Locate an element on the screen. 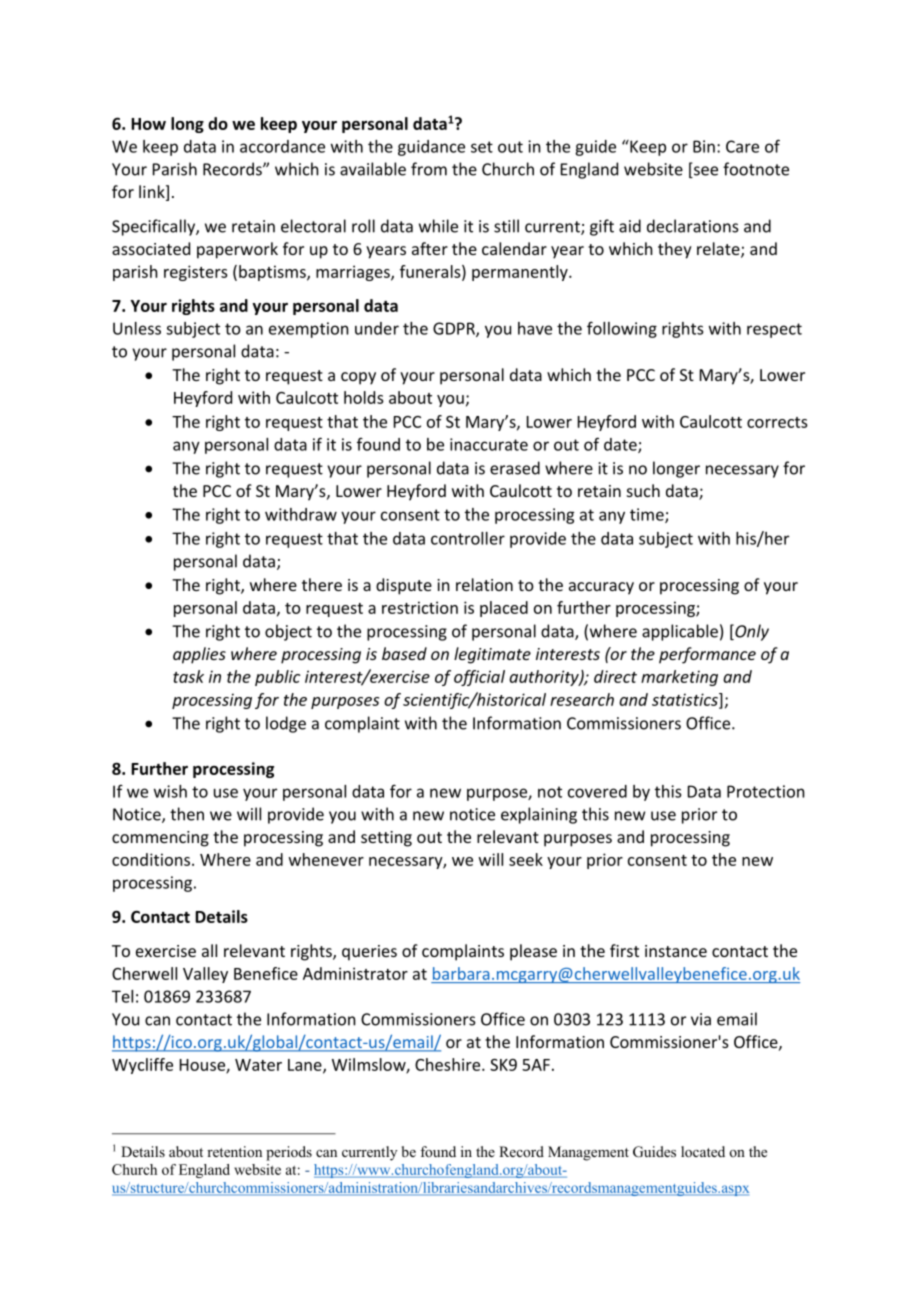 This screenshot has width=924, height=1308. task is located at coordinates (188, 676).
